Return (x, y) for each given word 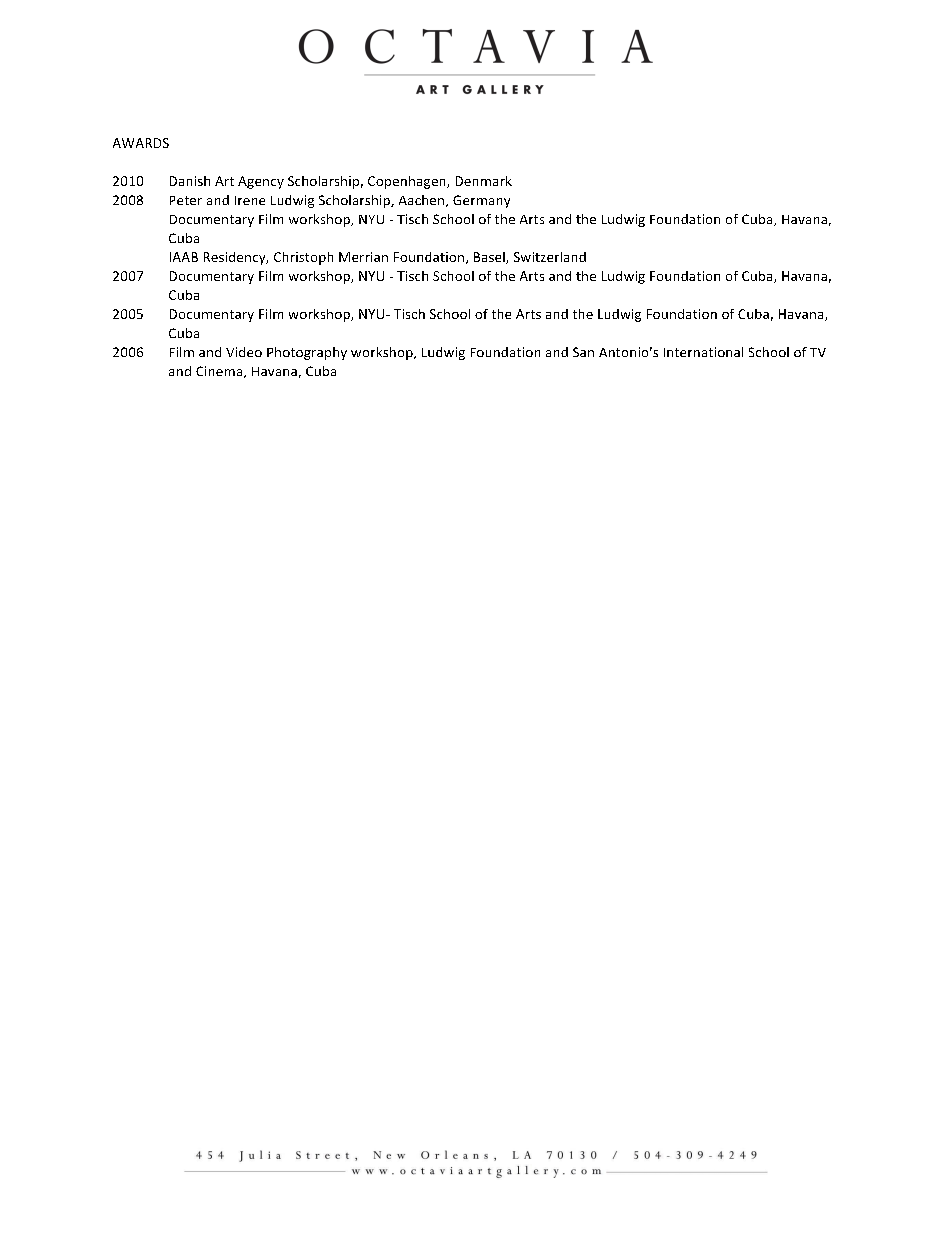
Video (244, 352)
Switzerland (550, 257)
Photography (307, 353)
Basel (490, 258)
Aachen (423, 201)
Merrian (363, 257)
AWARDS (141, 143)
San (583, 352)
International (703, 352)
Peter (186, 200)
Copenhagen (408, 182)
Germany (481, 201)
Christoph (303, 258)
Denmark (484, 181)
